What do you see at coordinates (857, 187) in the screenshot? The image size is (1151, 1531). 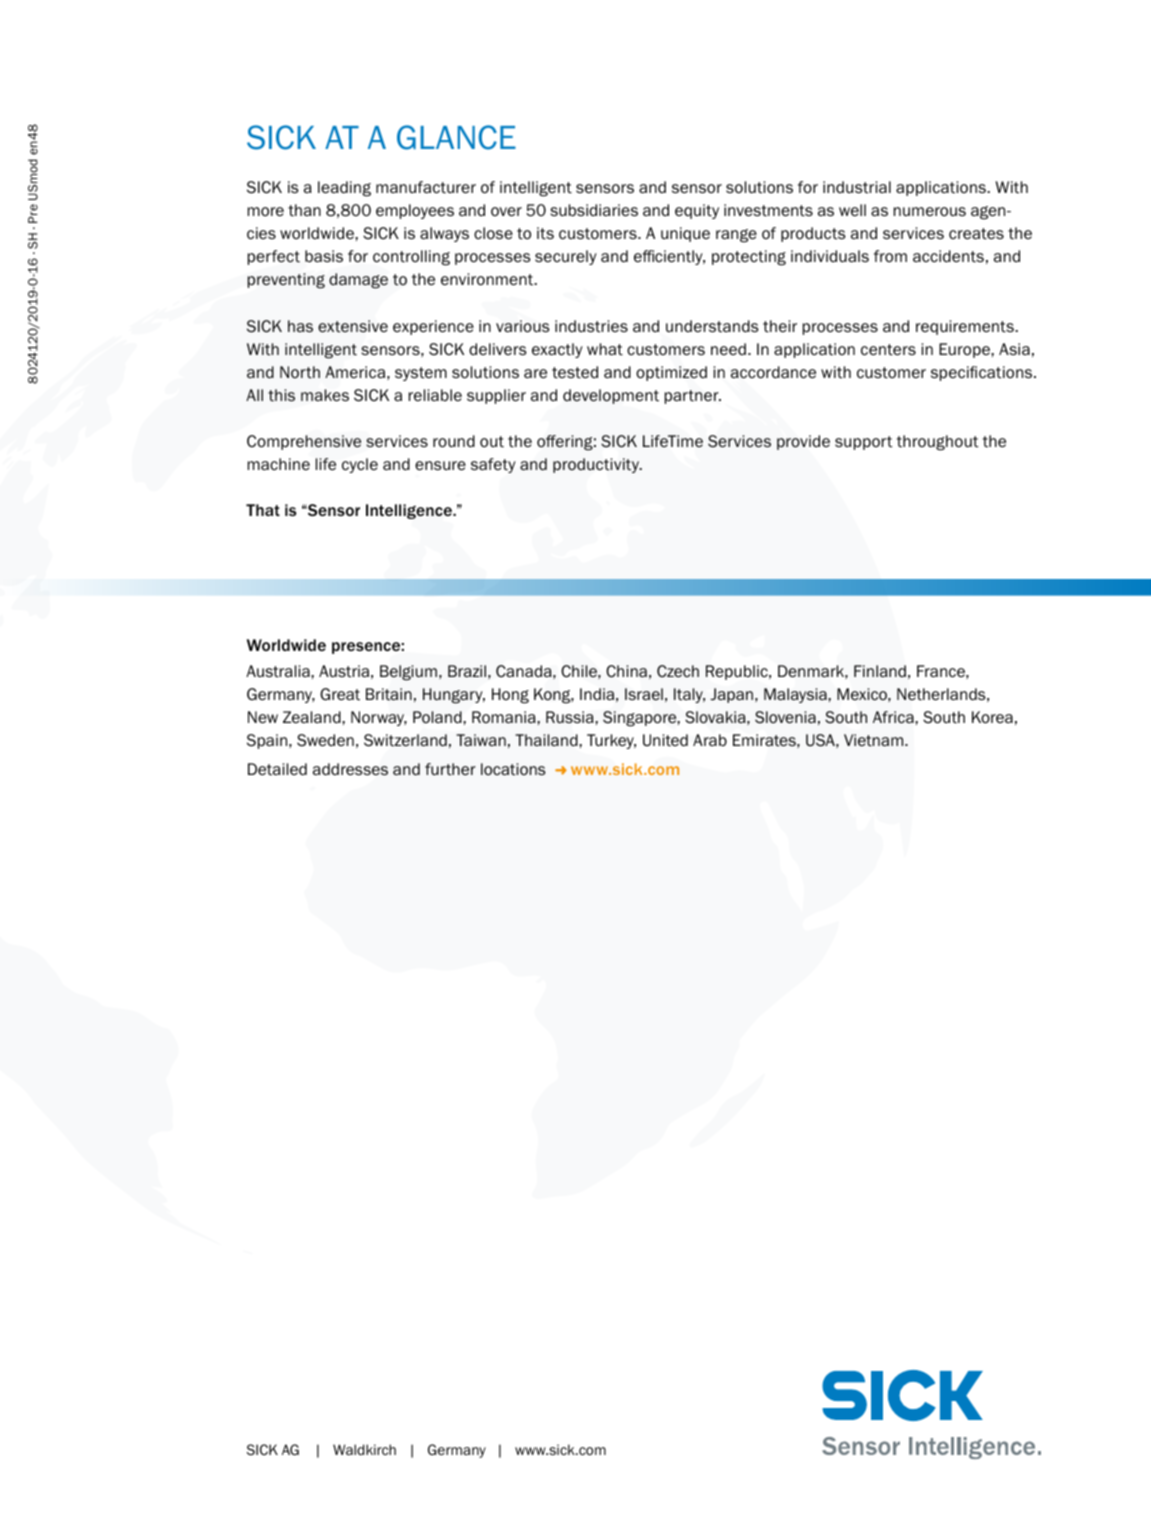 I see `industrial` at bounding box center [857, 187].
